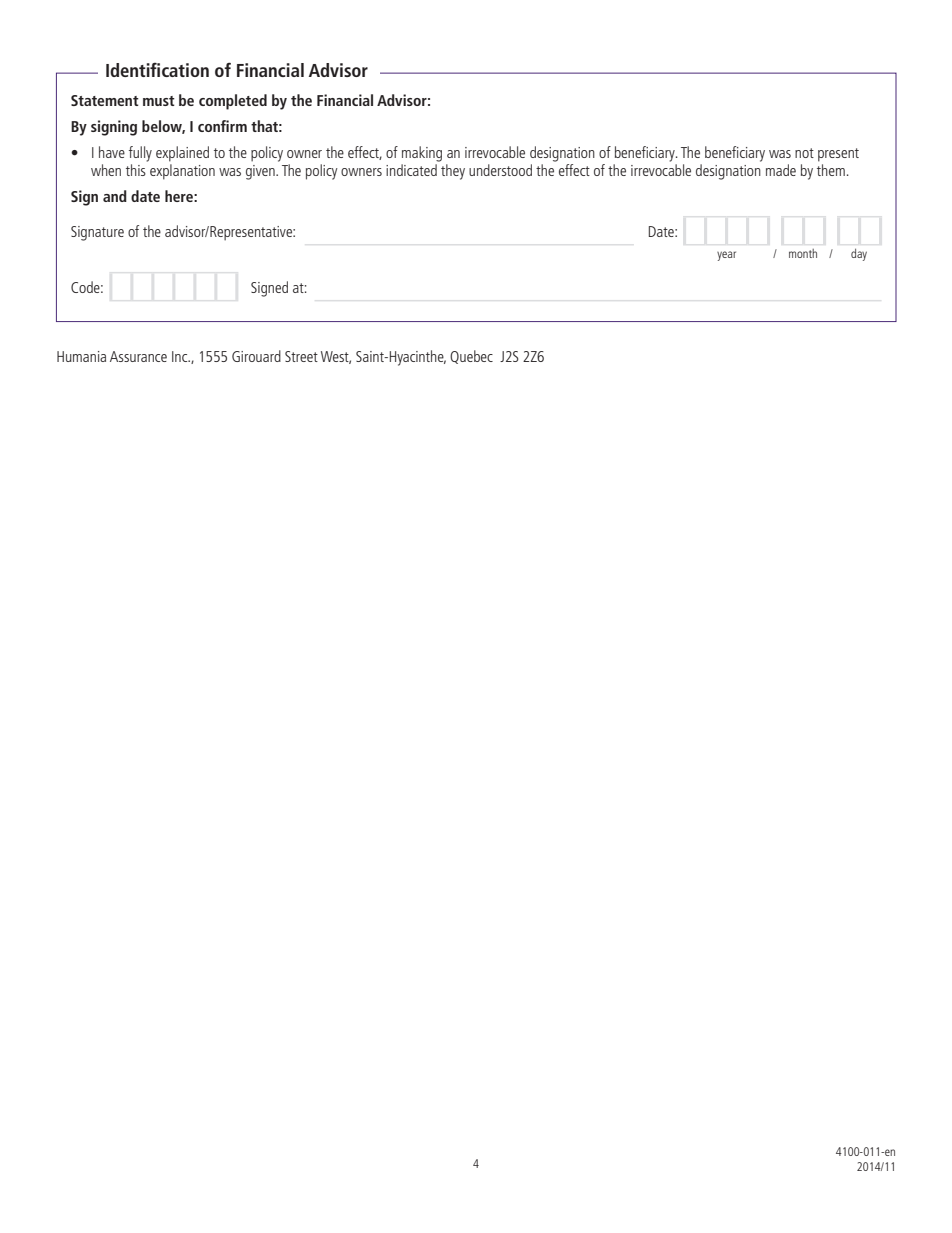 This screenshot has width=952, height=1233. Describe the element at coordinates (804, 153) in the screenshot. I see `not` at that location.
